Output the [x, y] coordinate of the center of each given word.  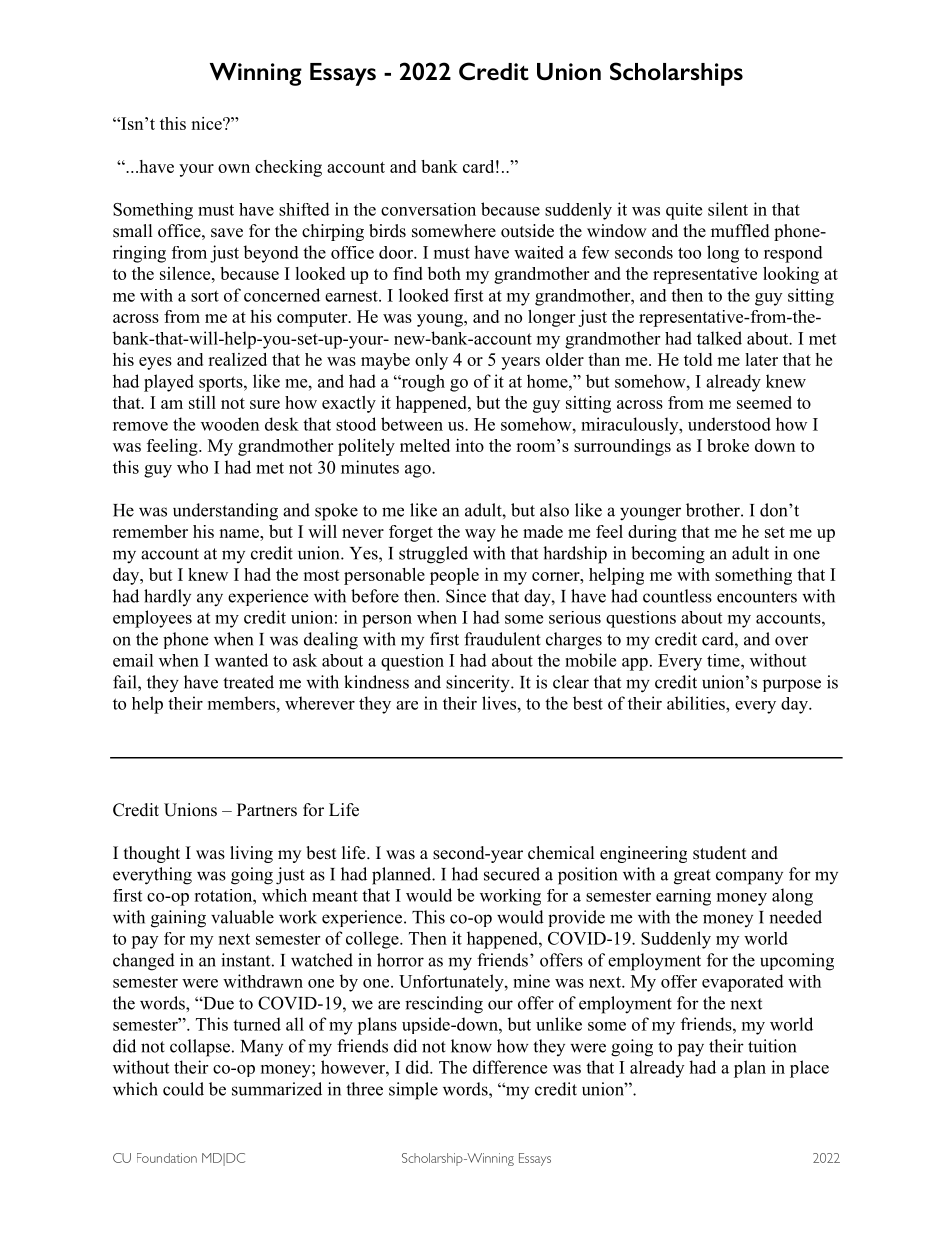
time [724, 660]
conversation [428, 209]
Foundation [167, 1158]
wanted [241, 660]
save [227, 233]
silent [728, 209]
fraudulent [502, 639]
